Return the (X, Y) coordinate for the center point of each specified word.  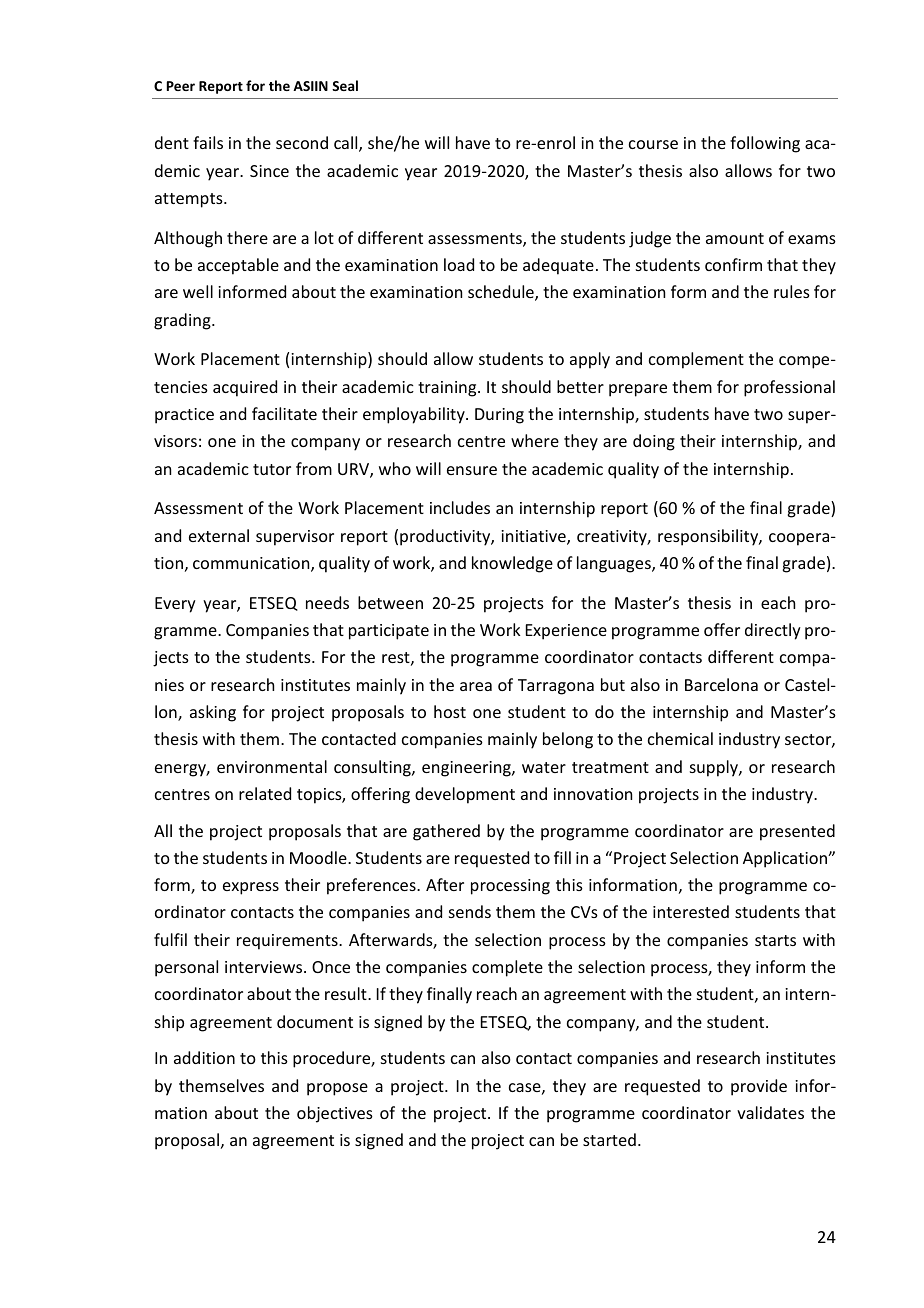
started (609, 1139)
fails (208, 142)
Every (175, 605)
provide (759, 1087)
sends (470, 911)
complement (696, 360)
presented (797, 832)
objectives (335, 1114)
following (765, 144)
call (347, 144)
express (251, 888)
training (448, 389)
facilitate (284, 413)
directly (773, 631)
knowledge (512, 564)
